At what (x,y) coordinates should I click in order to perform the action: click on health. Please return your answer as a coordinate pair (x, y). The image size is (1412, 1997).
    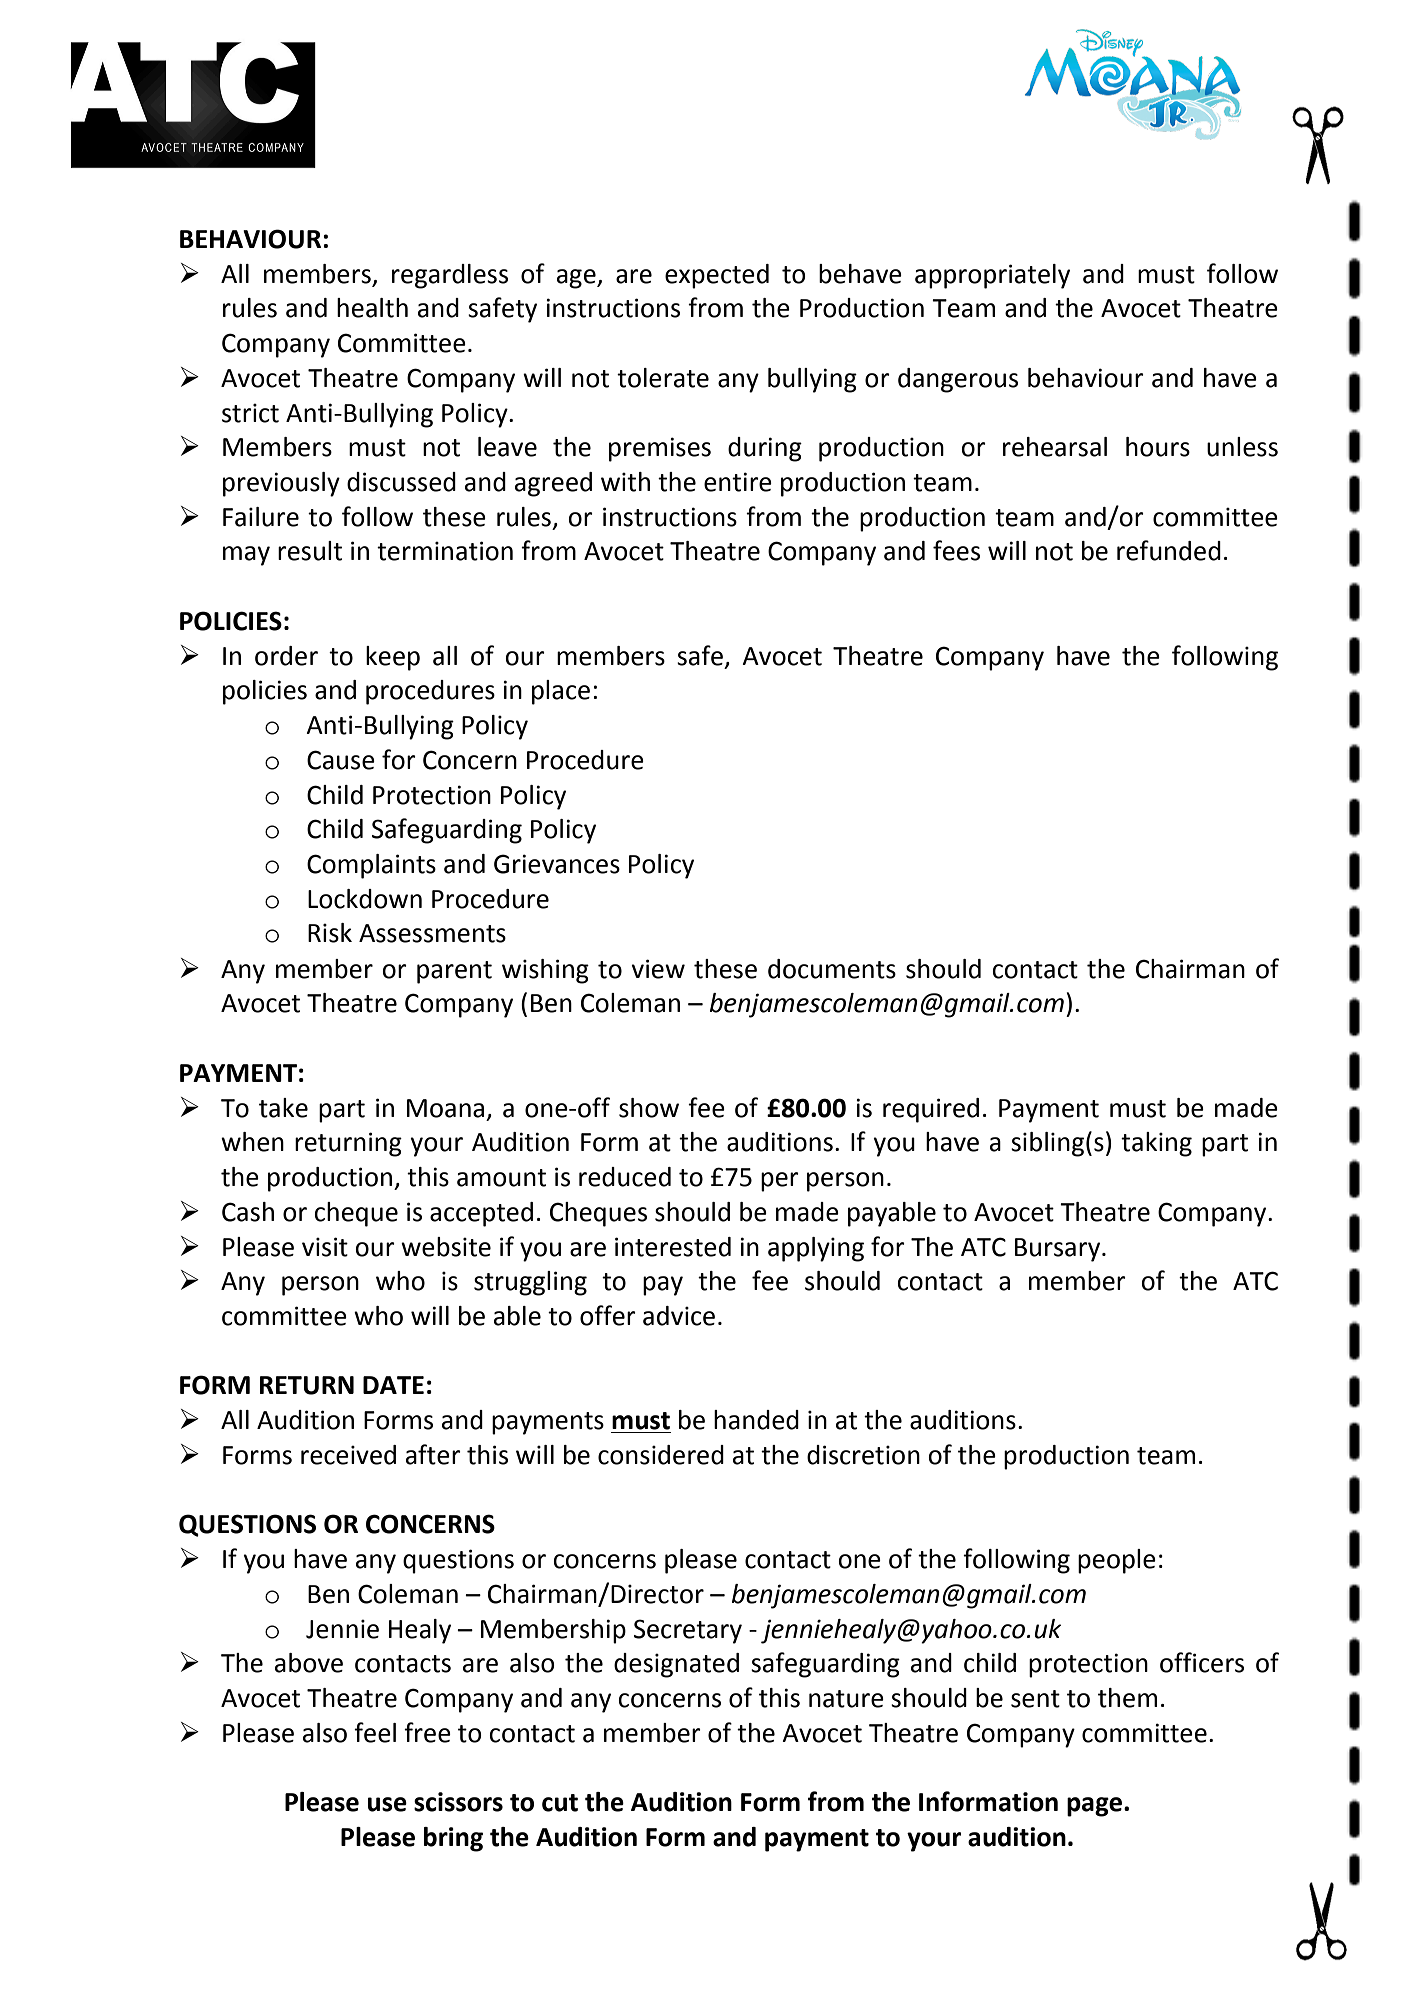
    Looking at the image, I should click on (372, 308).
